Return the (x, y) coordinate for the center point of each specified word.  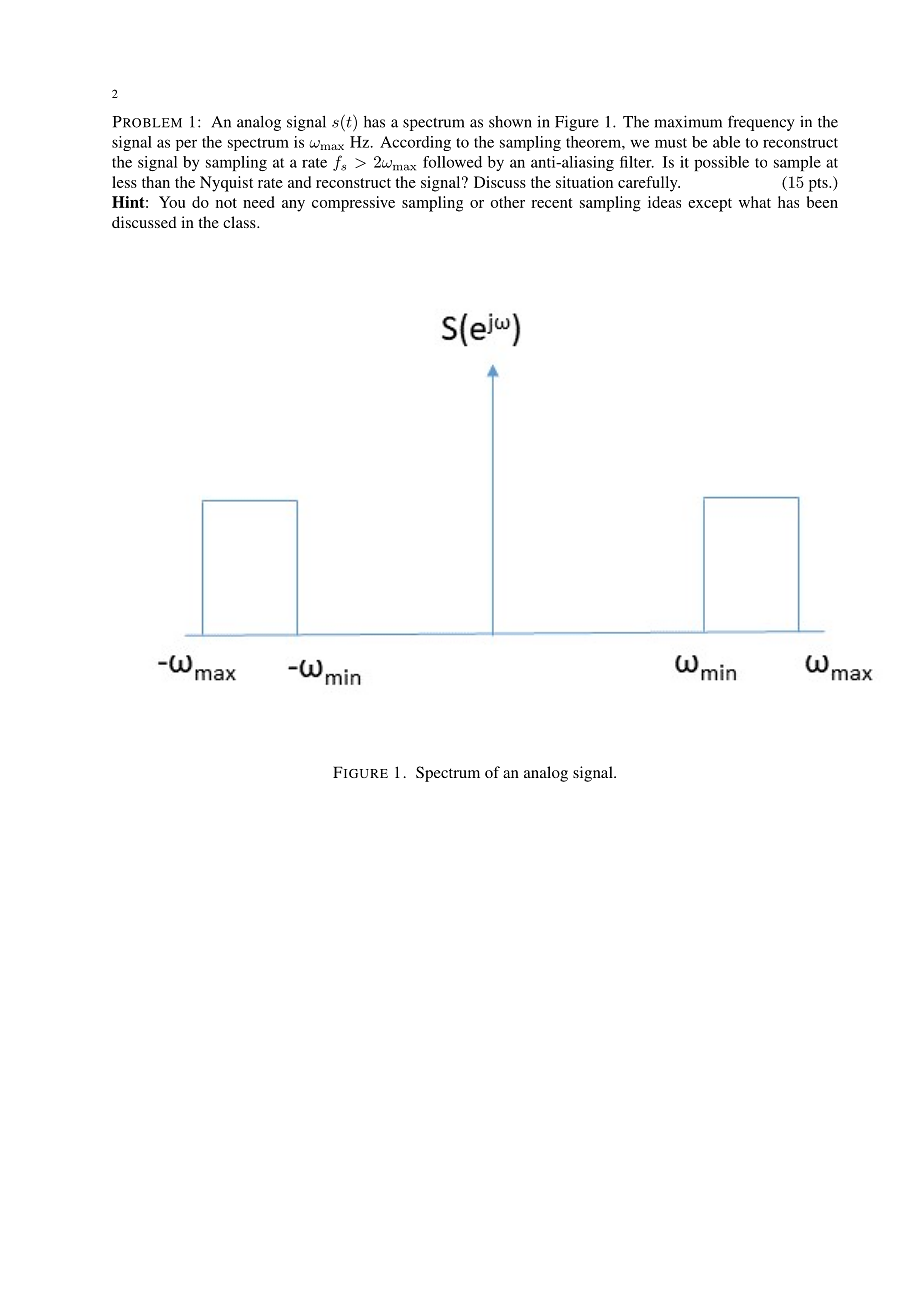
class (240, 222)
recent (552, 203)
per (186, 145)
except (710, 205)
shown (510, 122)
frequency (761, 123)
